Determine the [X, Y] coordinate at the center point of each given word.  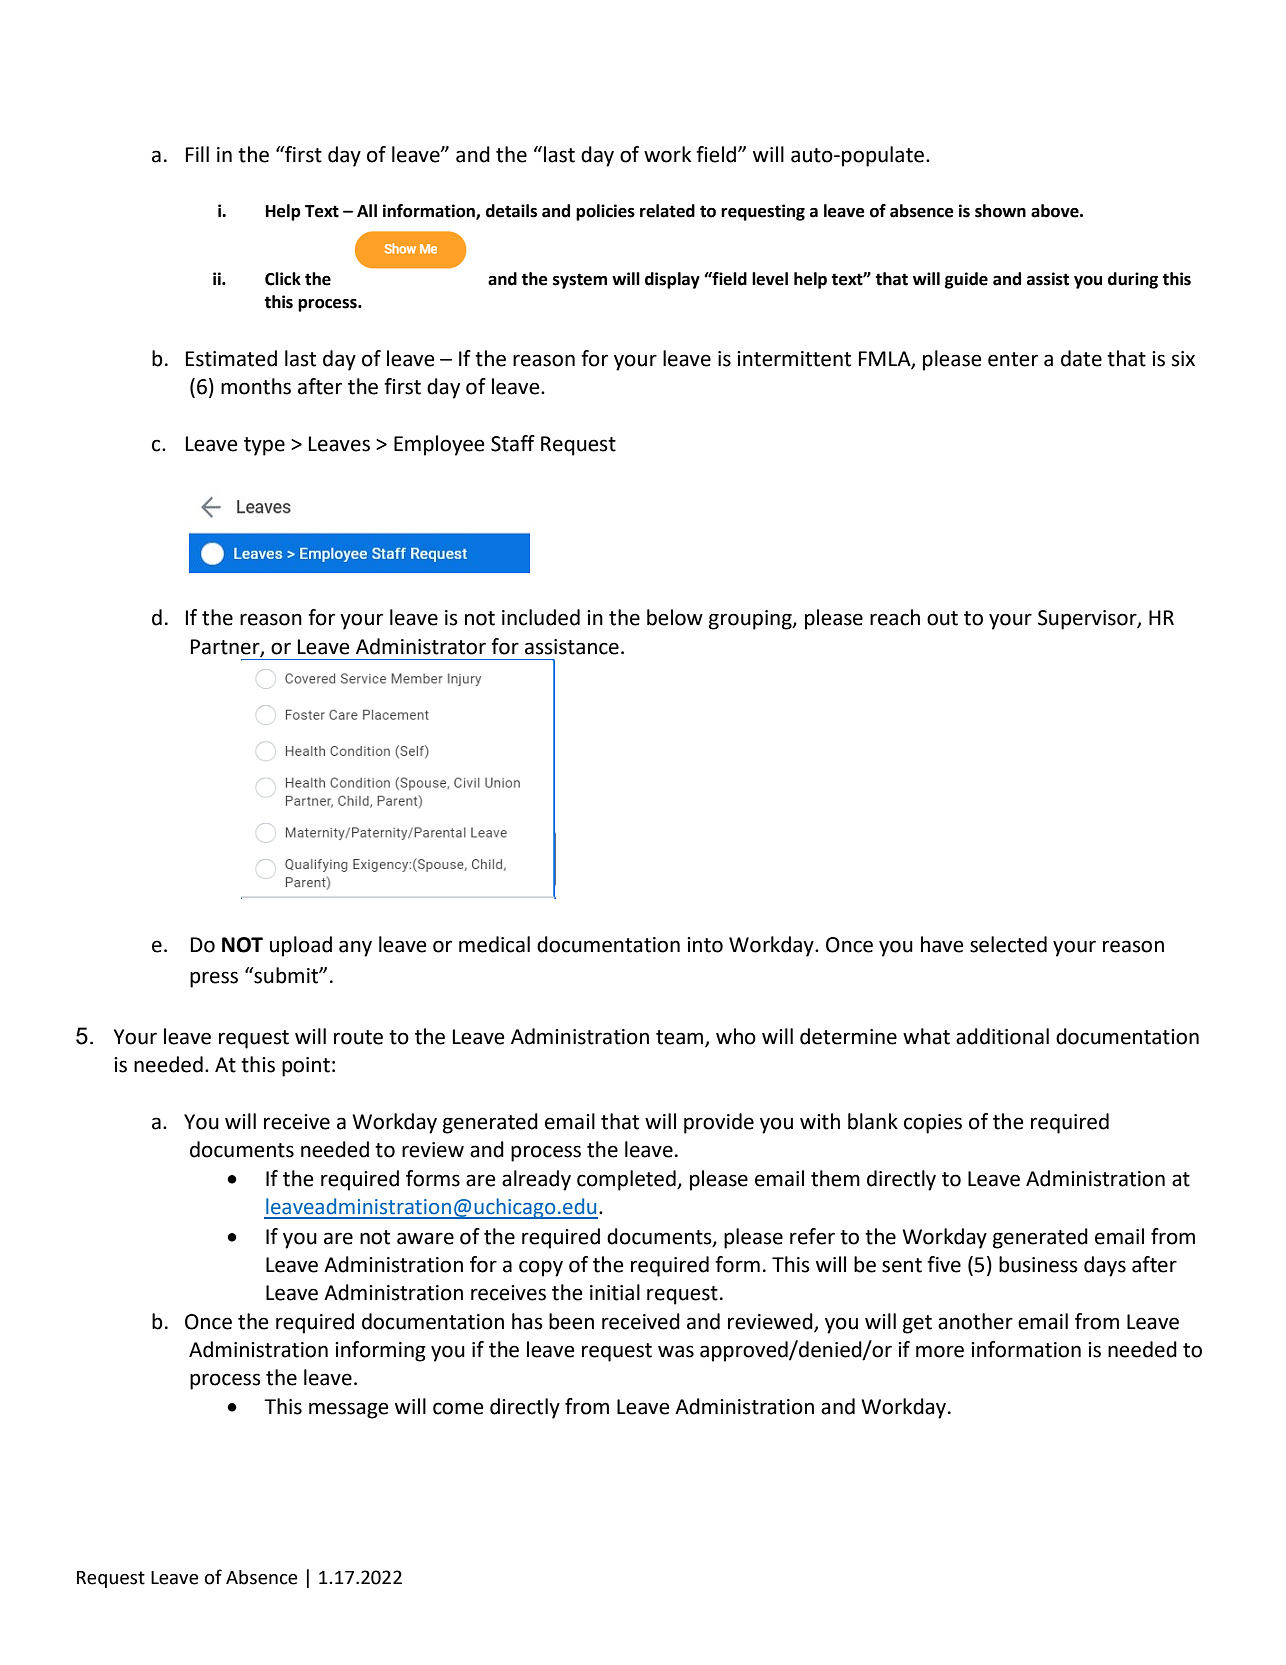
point [306, 1067]
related [667, 211]
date [1081, 358]
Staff [513, 443]
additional [1002, 1036]
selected [1008, 944]
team [681, 1038]
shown [1000, 211]
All [367, 210]
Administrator [421, 646]
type [264, 446]
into [705, 945]
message [349, 1410]
